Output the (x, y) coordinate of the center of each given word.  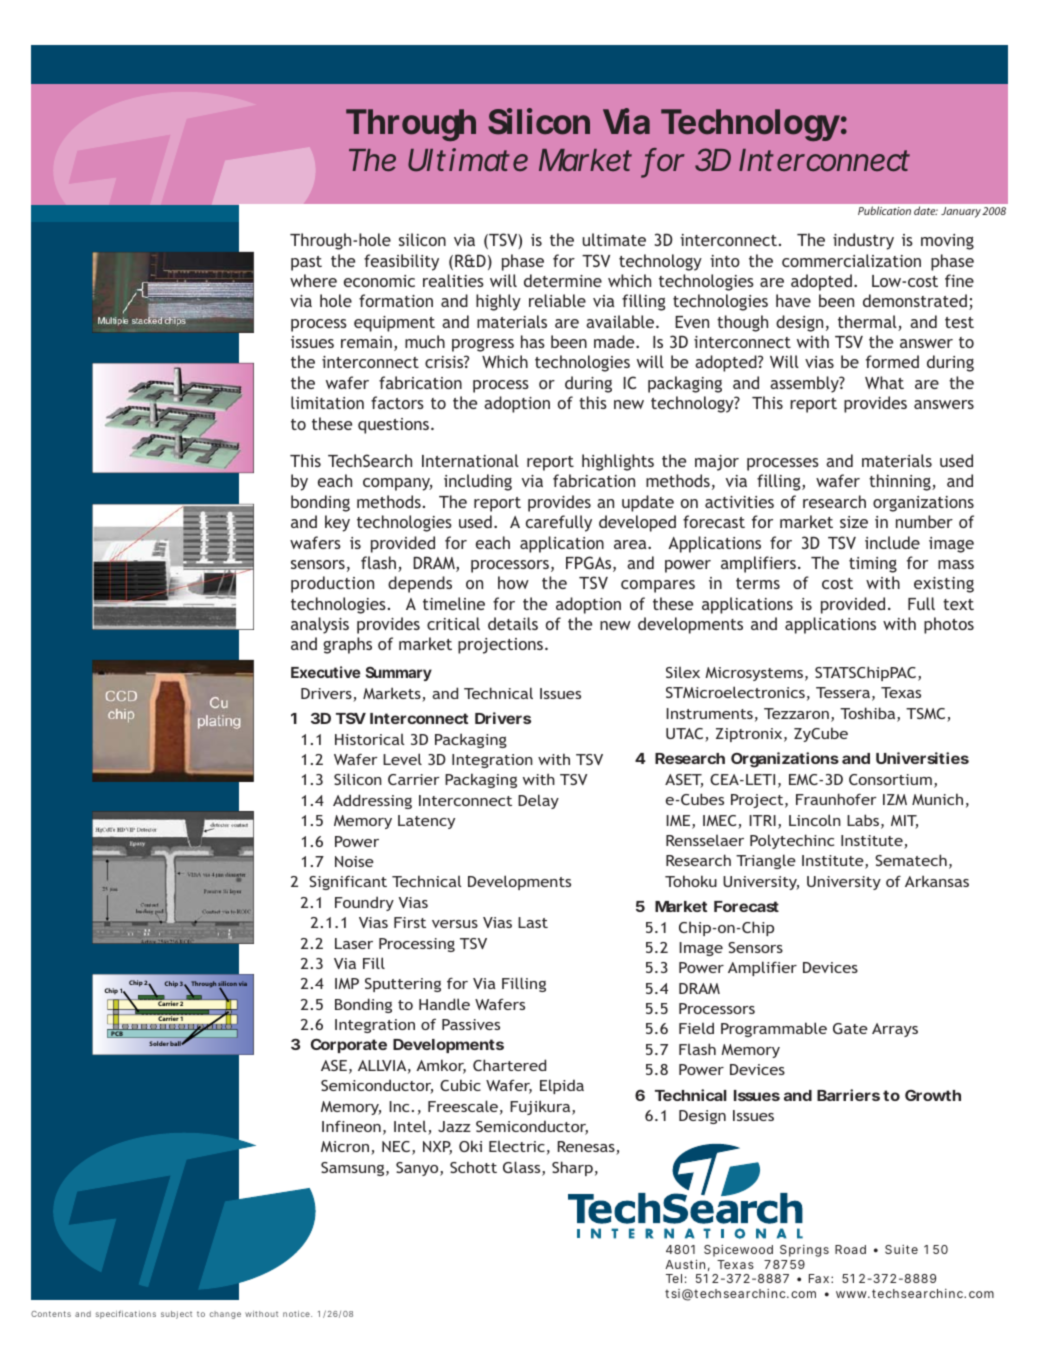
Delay (538, 801)
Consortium (890, 779)
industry (863, 241)
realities (453, 280)
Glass (523, 1168)
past (306, 263)
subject (176, 1315)
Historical (370, 739)
